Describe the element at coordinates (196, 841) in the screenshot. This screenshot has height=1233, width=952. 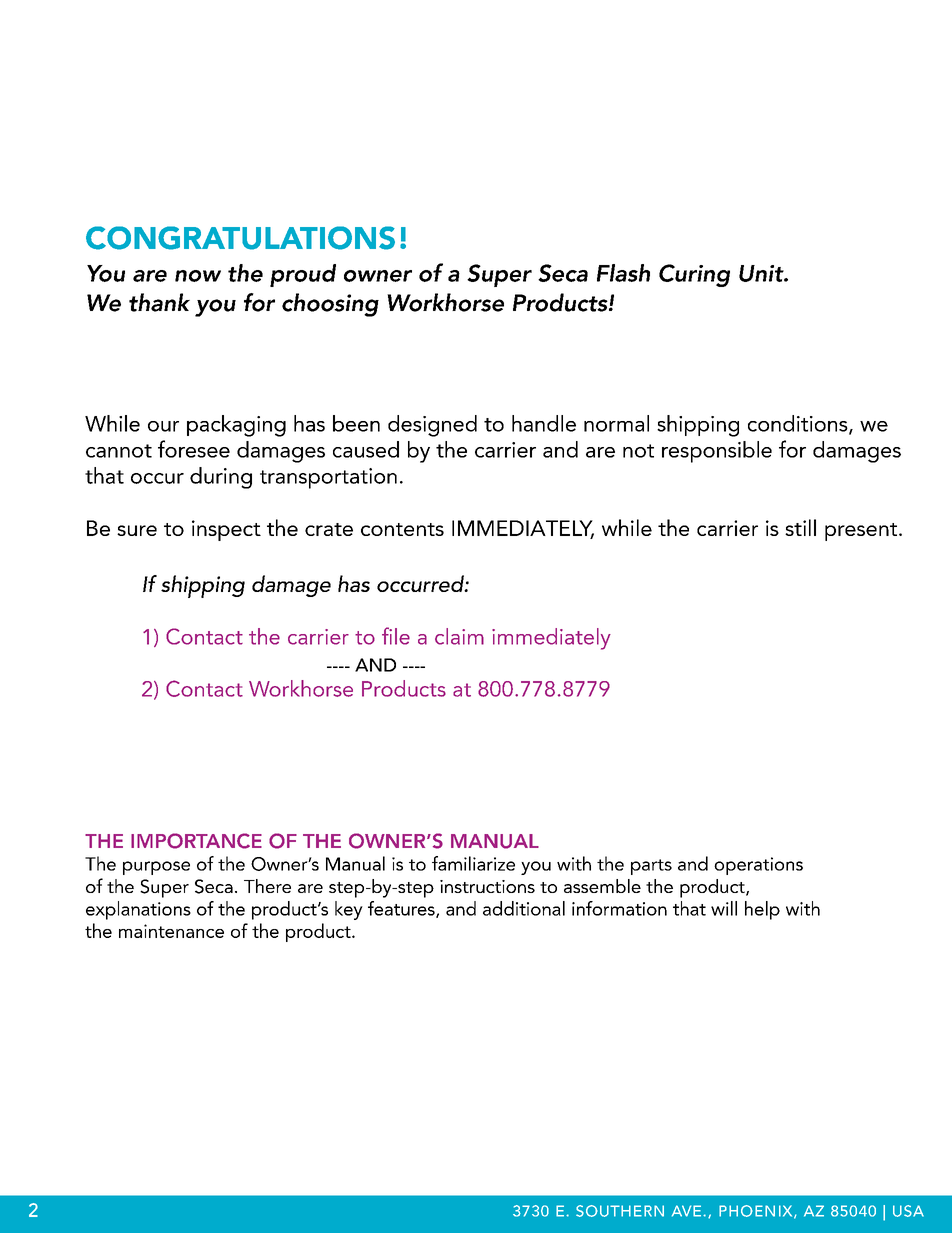
I see `IMPORTANCE` at that location.
